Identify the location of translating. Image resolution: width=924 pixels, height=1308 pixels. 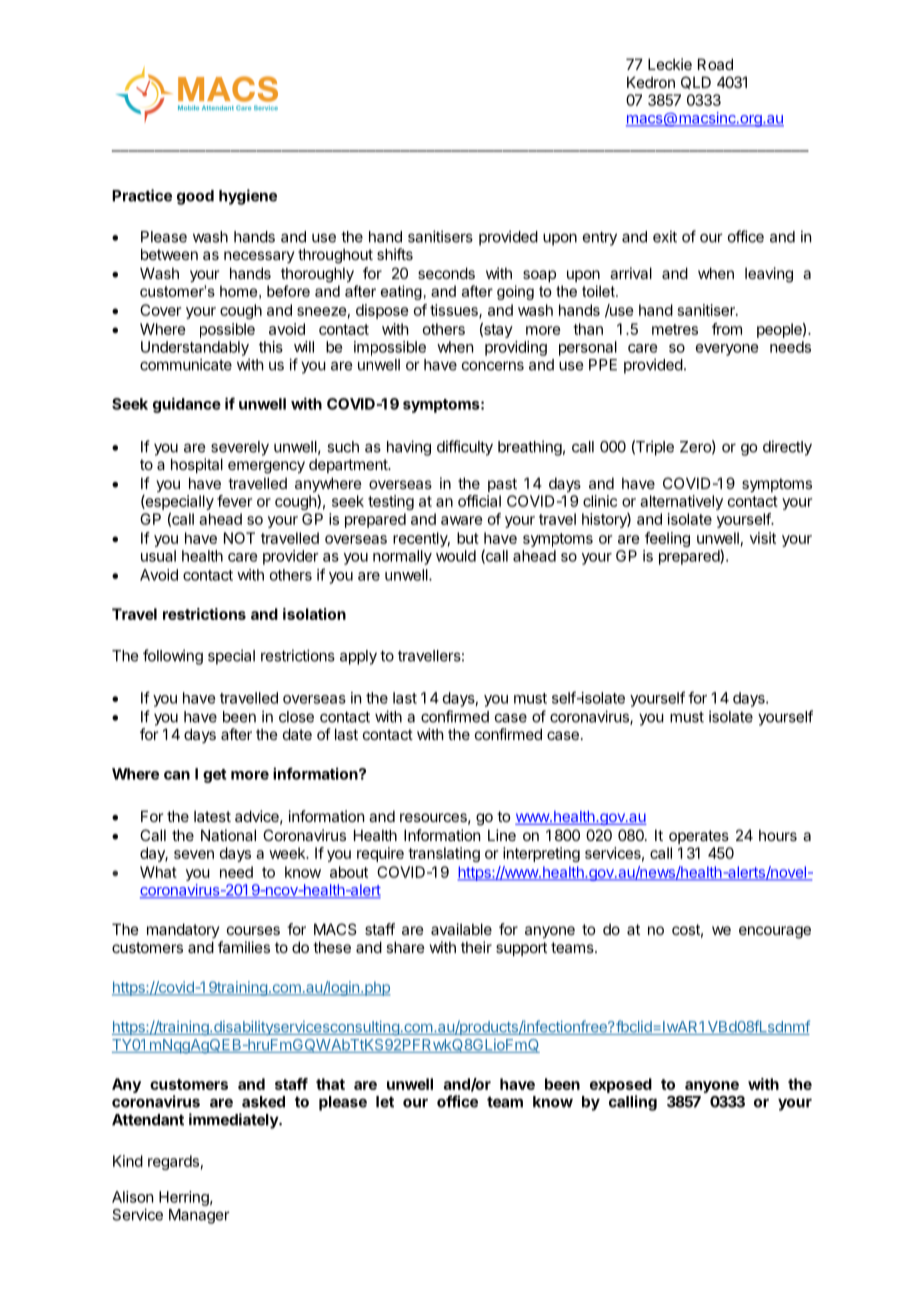
(444, 854).
